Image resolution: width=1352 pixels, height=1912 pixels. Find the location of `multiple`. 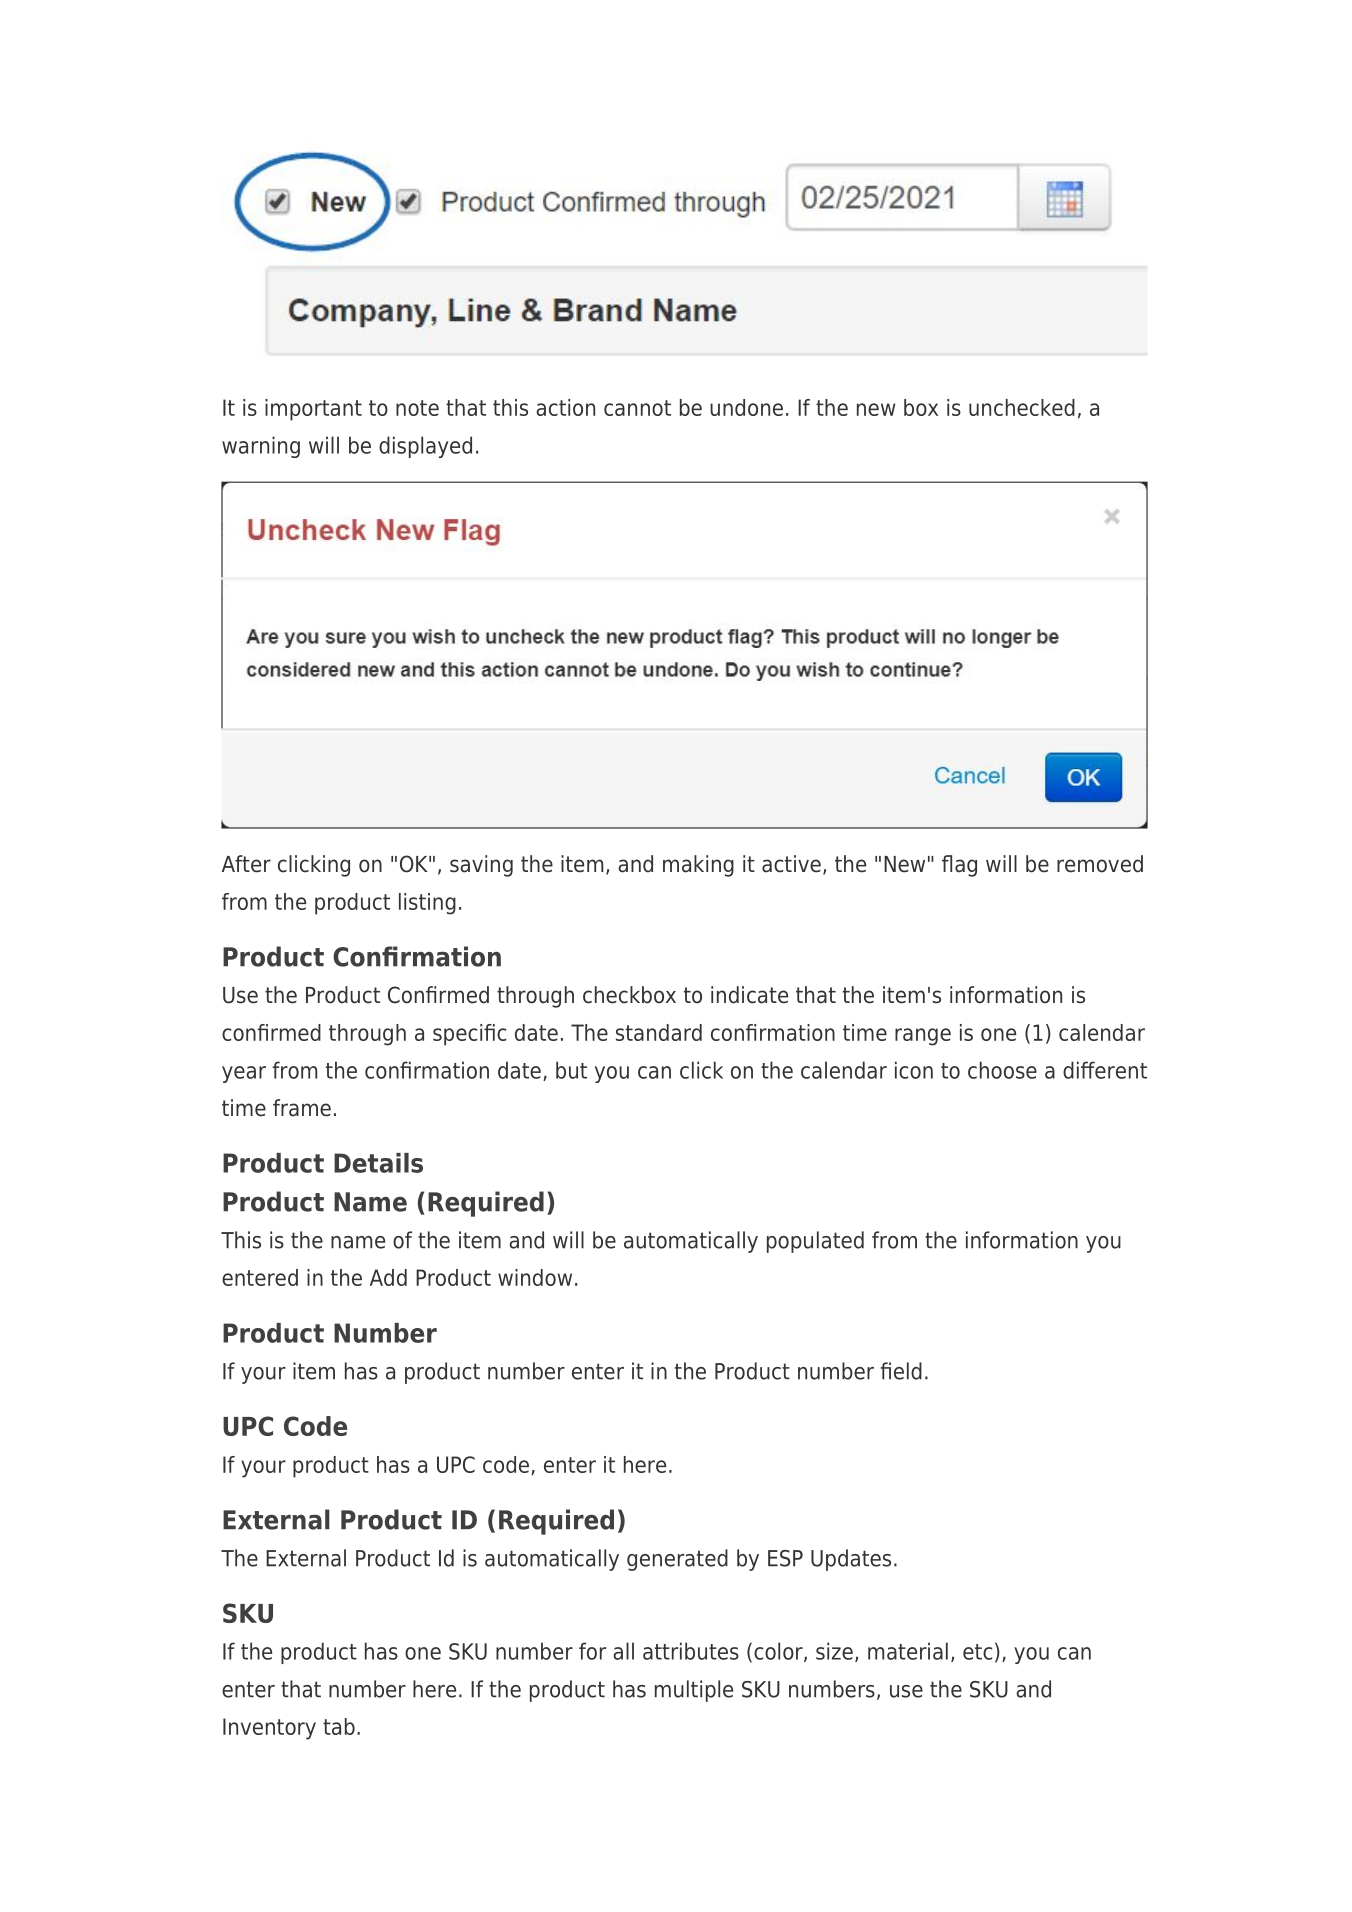

multiple is located at coordinates (694, 1691).
